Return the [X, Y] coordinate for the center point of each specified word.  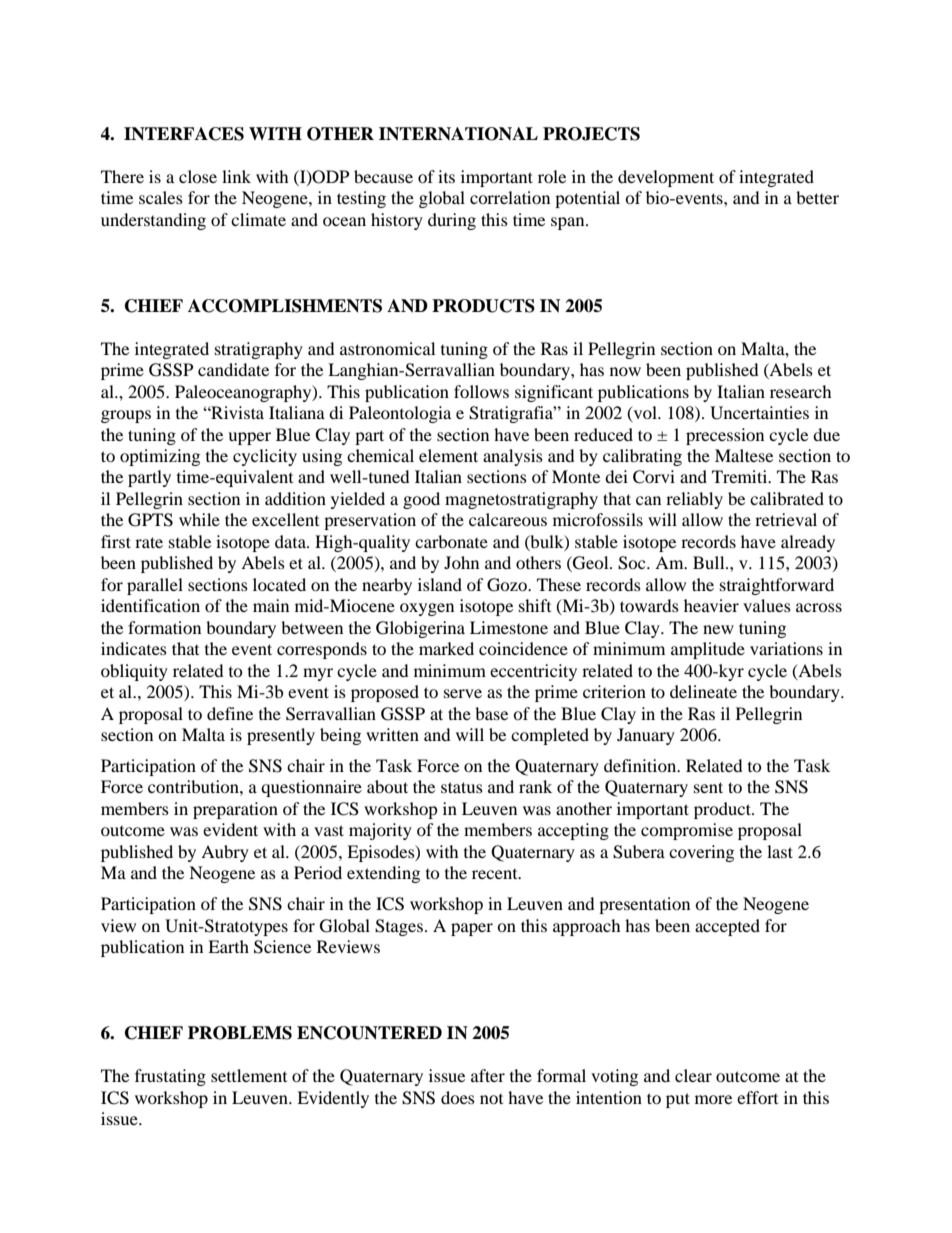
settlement [249, 1075]
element [448, 455]
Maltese [744, 455]
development [666, 178]
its [446, 176]
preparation [235, 810]
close [198, 176]
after [488, 1075]
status [462, 787]
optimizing [160, 457]
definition [641, 765]
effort [757, 1097]
